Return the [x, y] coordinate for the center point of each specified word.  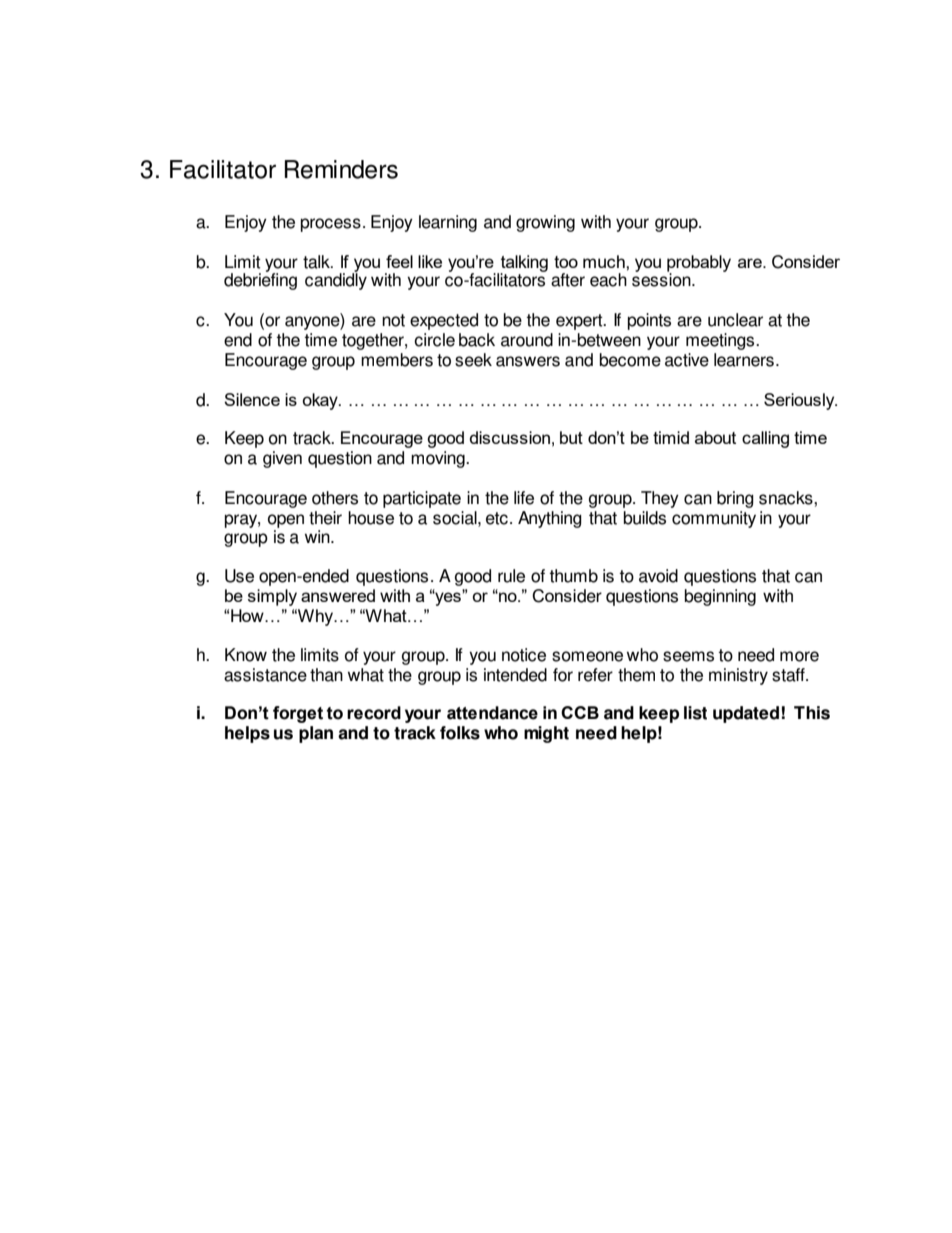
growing [545, 223]
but [571, 437]
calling [765, 439]
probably [699, 264]
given [282, 459]
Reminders [341, 169]
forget [298, 714]
